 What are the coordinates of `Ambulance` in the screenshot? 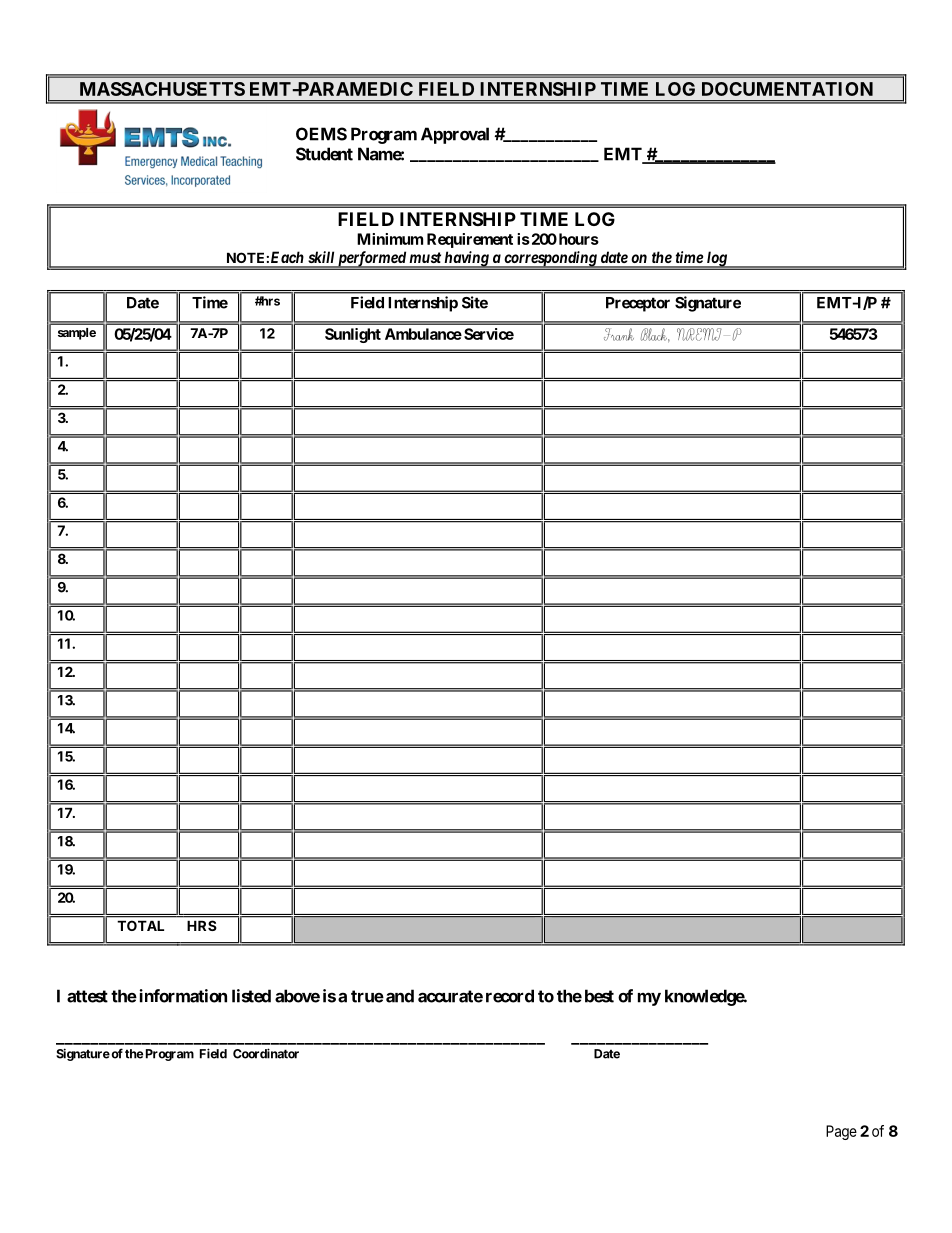 It's located at (423, 334).
